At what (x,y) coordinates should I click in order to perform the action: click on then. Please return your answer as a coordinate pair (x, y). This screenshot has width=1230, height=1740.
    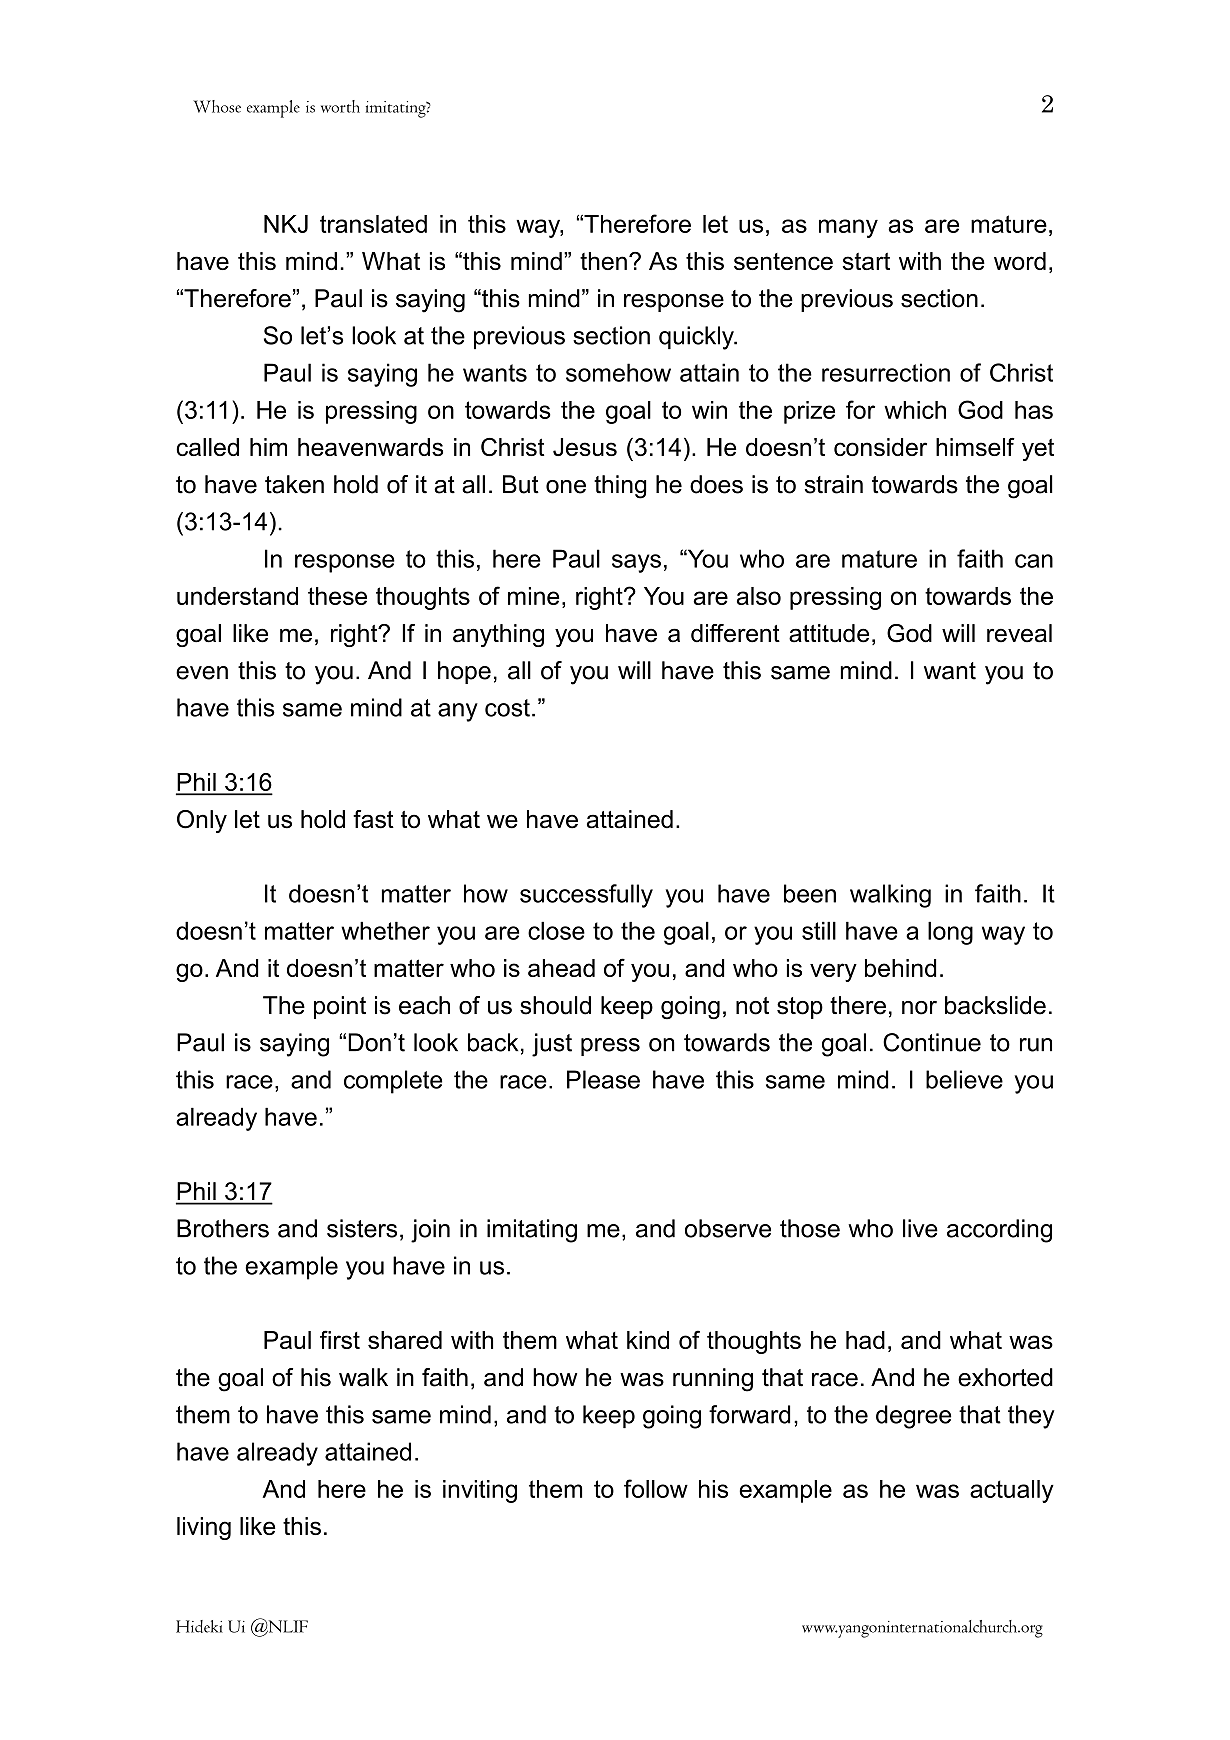
    Looking at the image, I should click on (603, 261).
